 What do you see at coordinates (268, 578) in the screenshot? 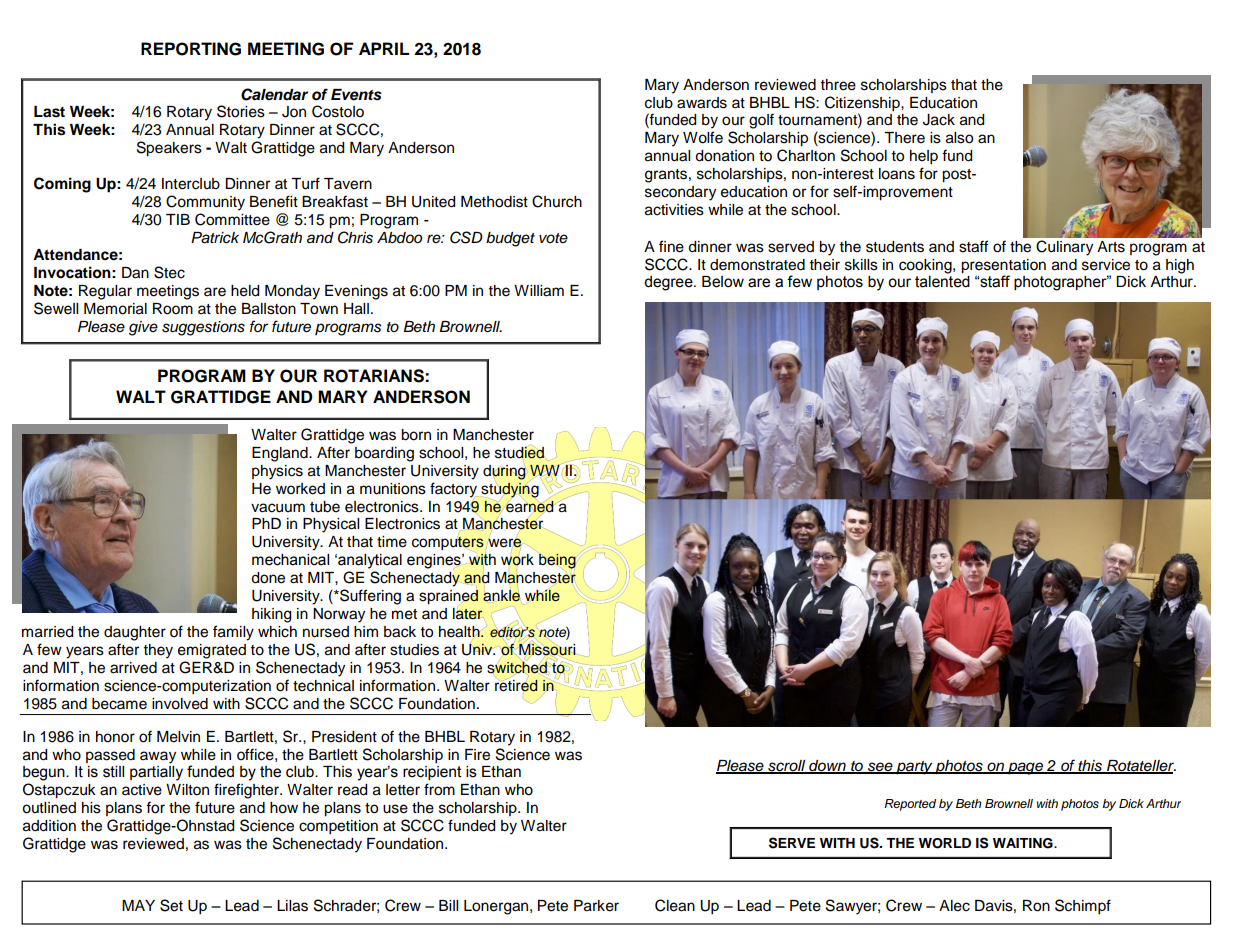
I see `done` at bounding box center [268, 578].
